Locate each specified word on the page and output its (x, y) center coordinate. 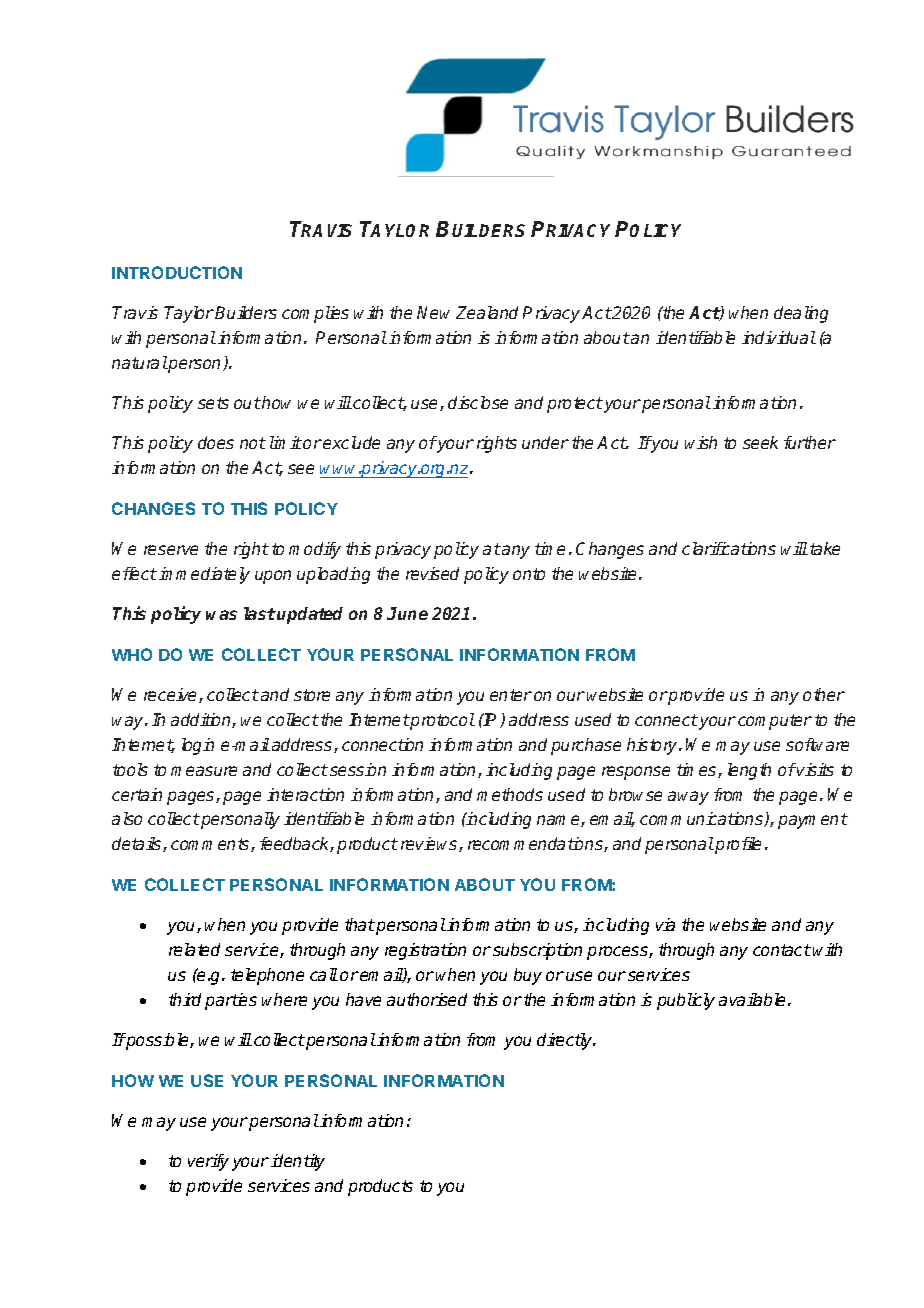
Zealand (487, 312)
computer (775, 722)
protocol (442, 721)
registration (425, 951)
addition (202, 720)
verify (208, 1162)
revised (432, 573)
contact (782, 950)
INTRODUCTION (177, 272)
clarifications (729, 548)
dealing (801, 314)
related (194, 949)
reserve (171, 550)
